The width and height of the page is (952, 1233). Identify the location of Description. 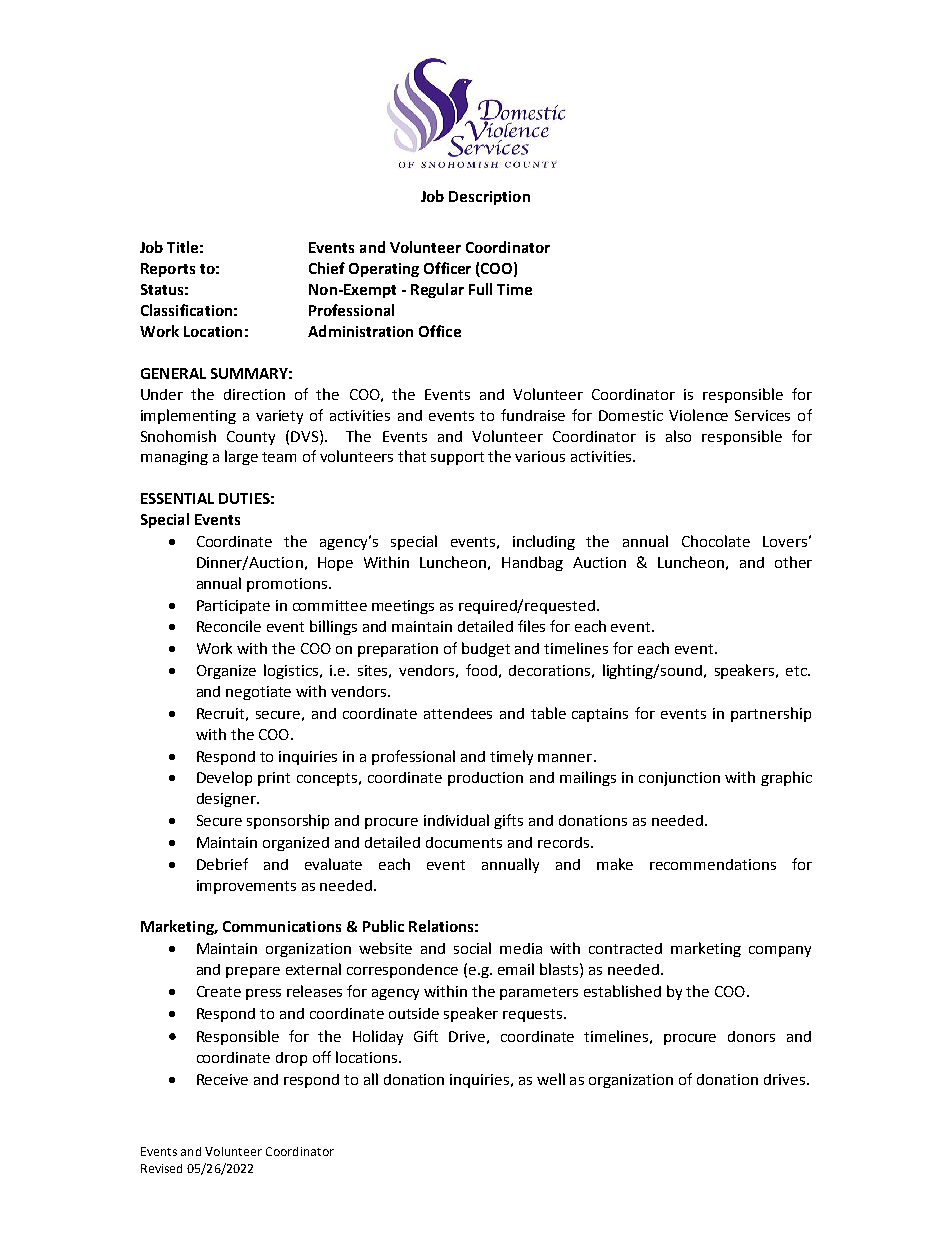
(489, 198).
